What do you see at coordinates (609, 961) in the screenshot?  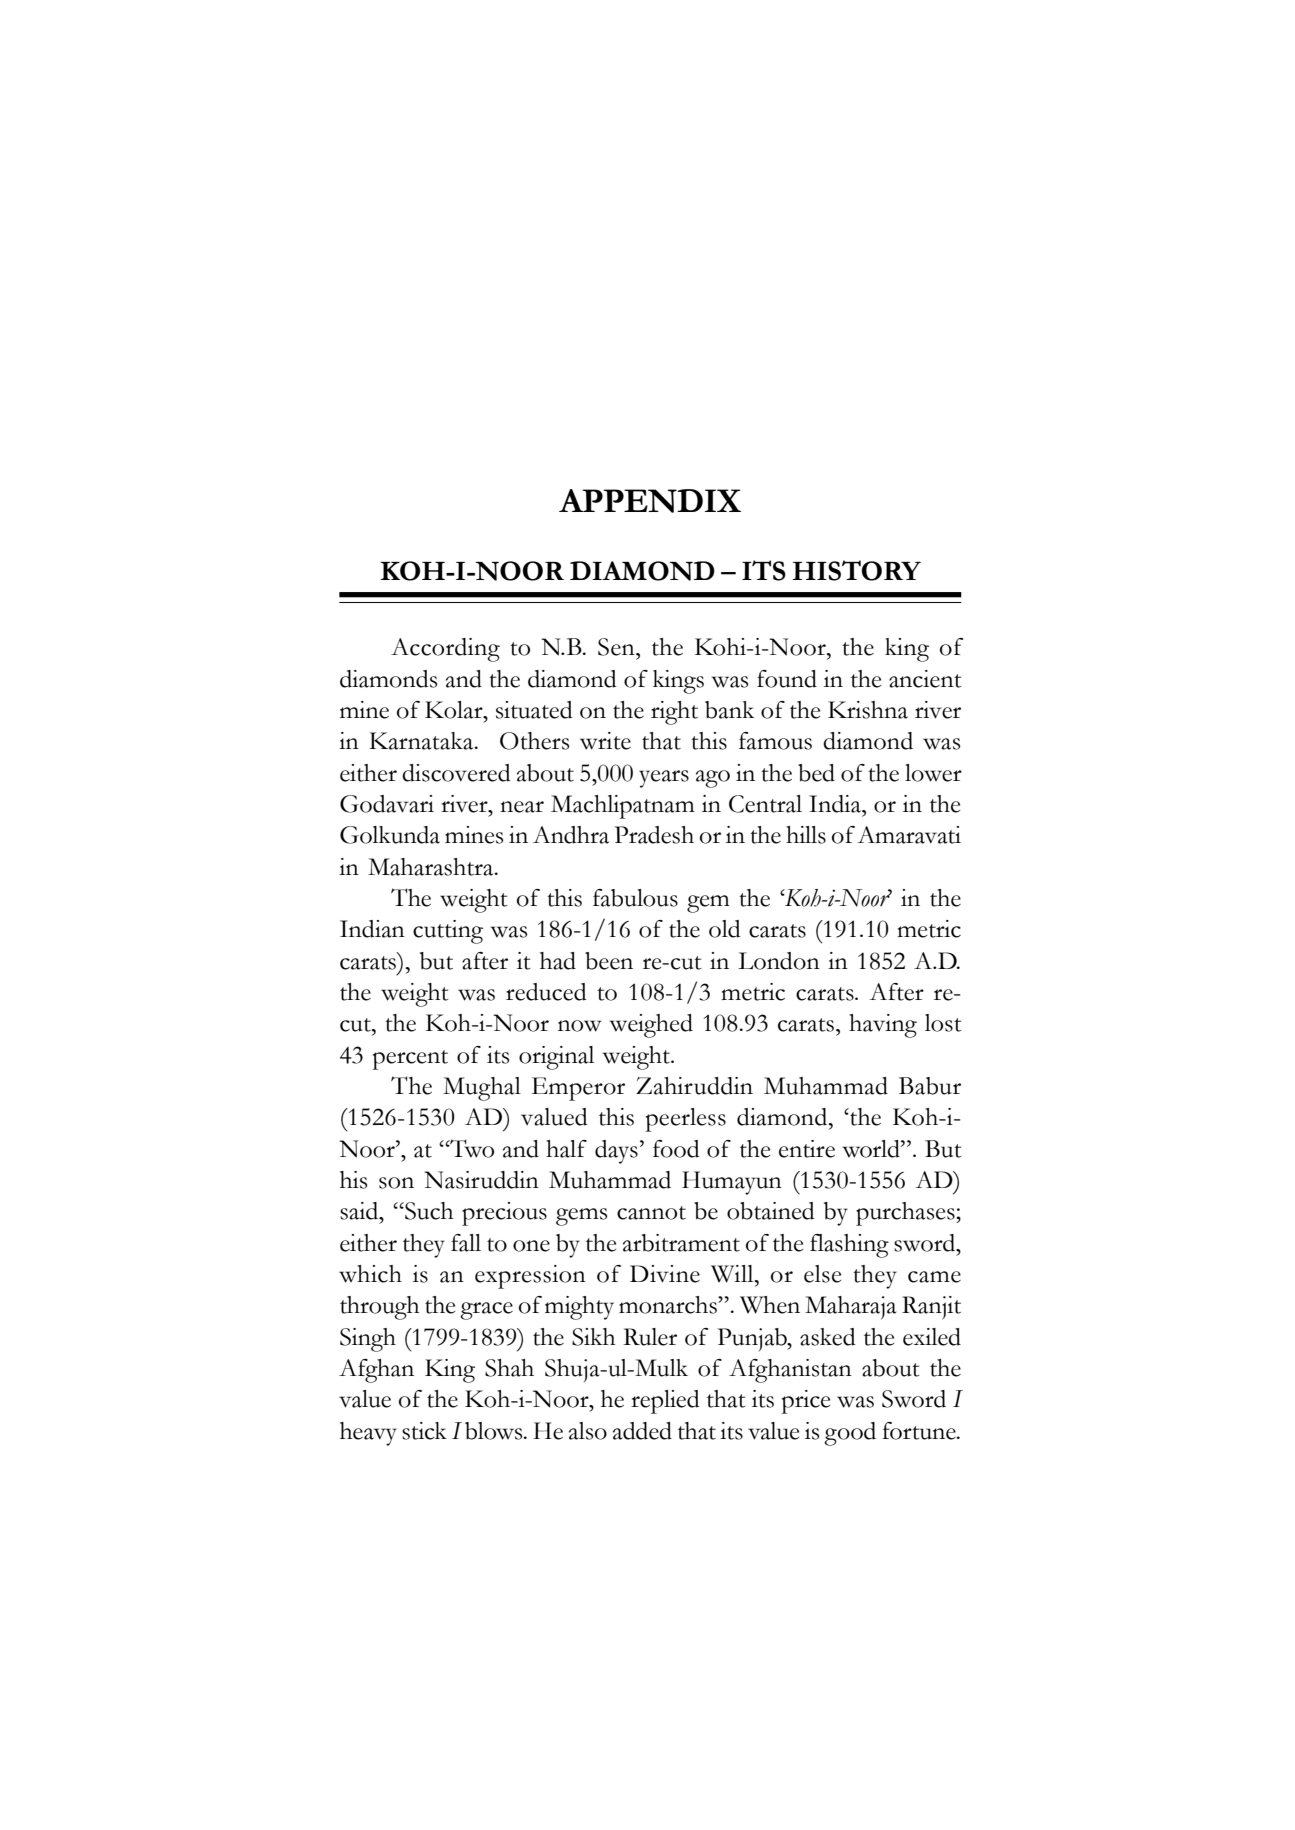 I see `been` at bounding box center [609, 961].
